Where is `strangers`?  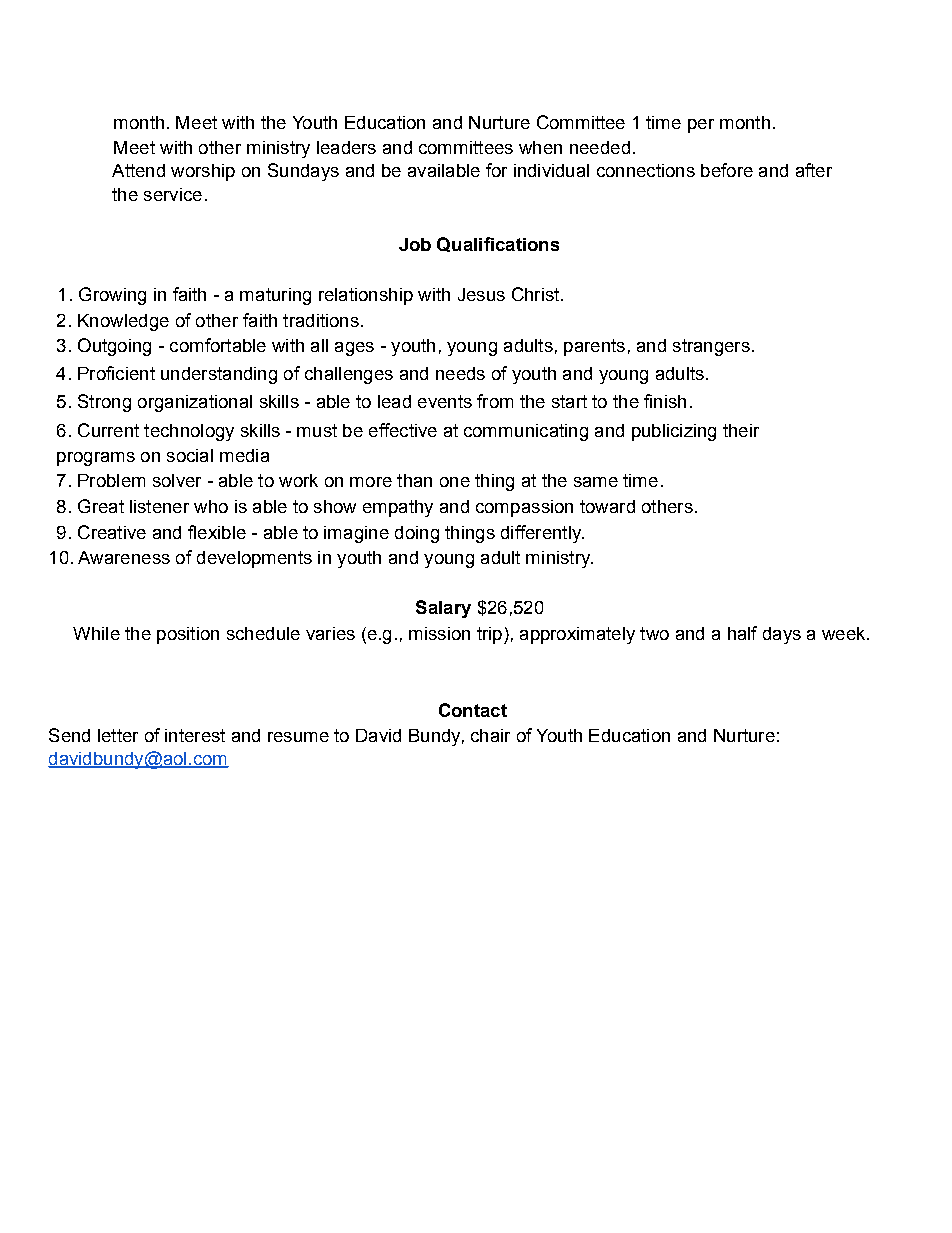
strangers is located at coordinates (711, 347).
